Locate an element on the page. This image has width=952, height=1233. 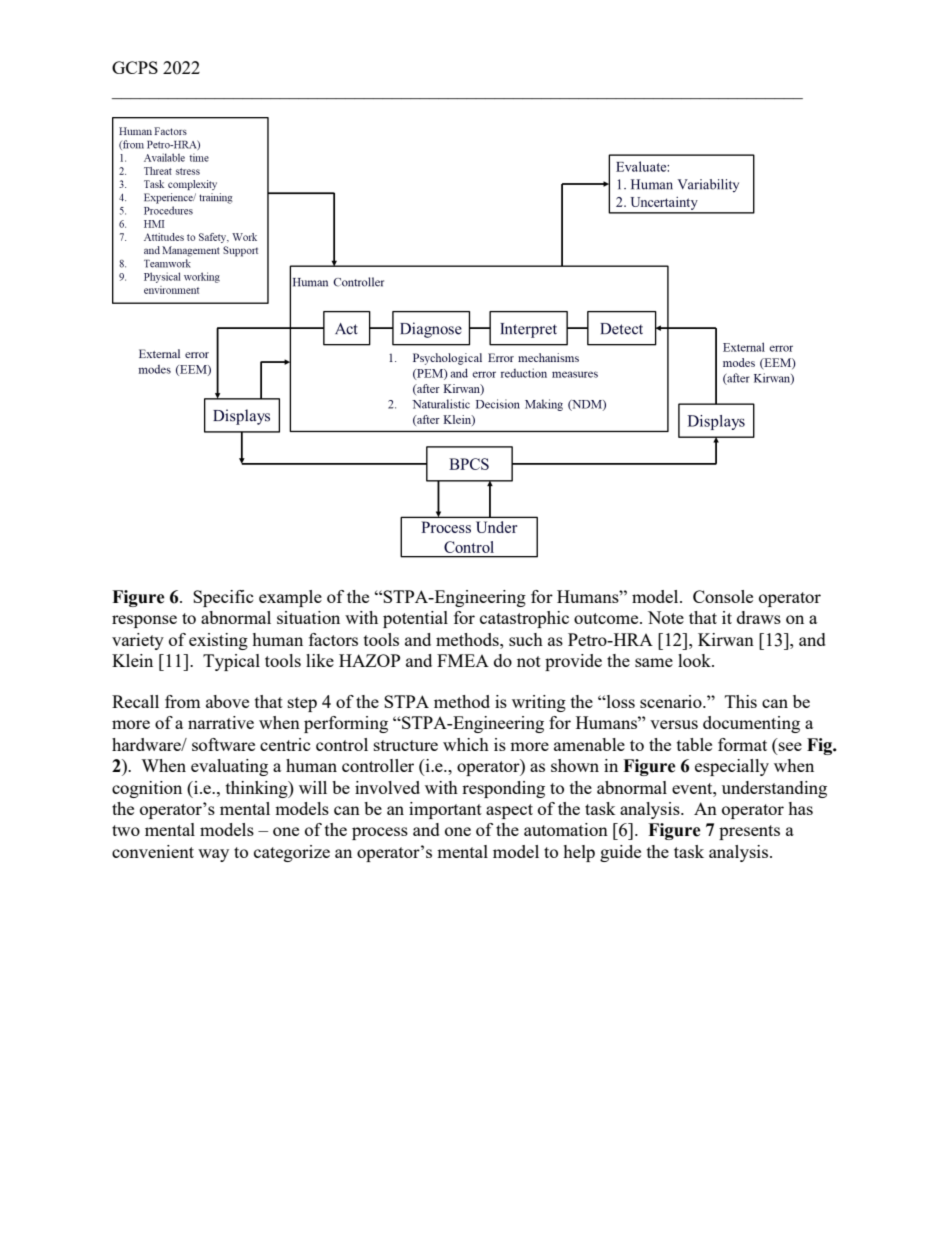
Console is located at coordinates (723, 596).
